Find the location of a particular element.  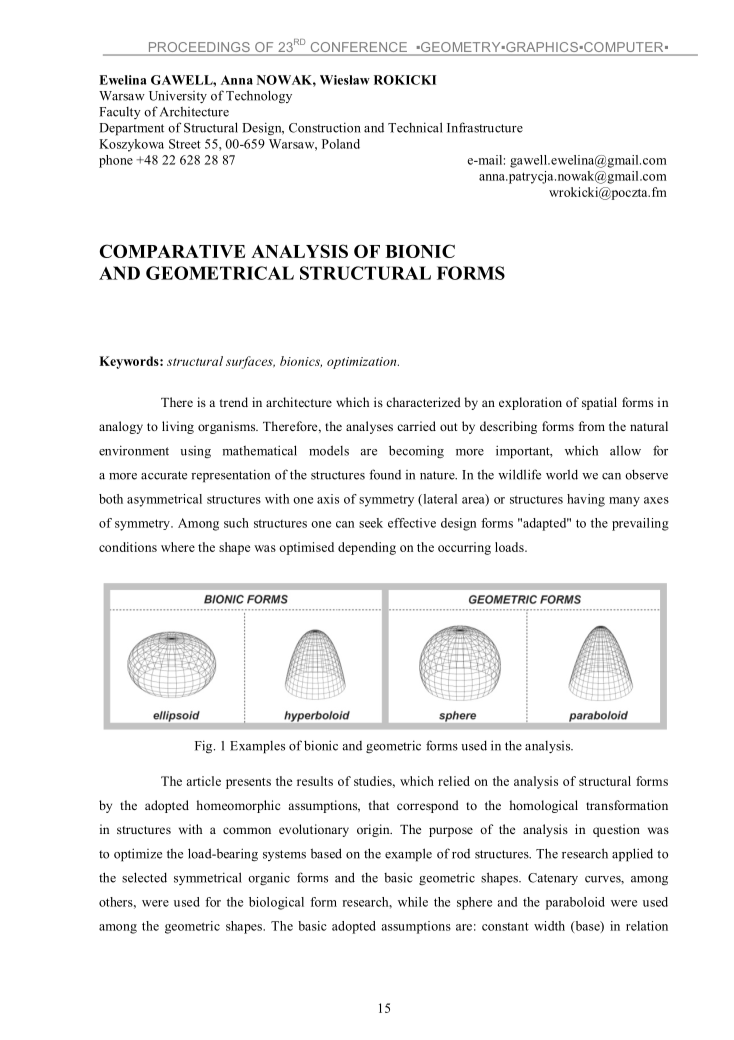

Infrastructure is located at coordinates (485, 127).
